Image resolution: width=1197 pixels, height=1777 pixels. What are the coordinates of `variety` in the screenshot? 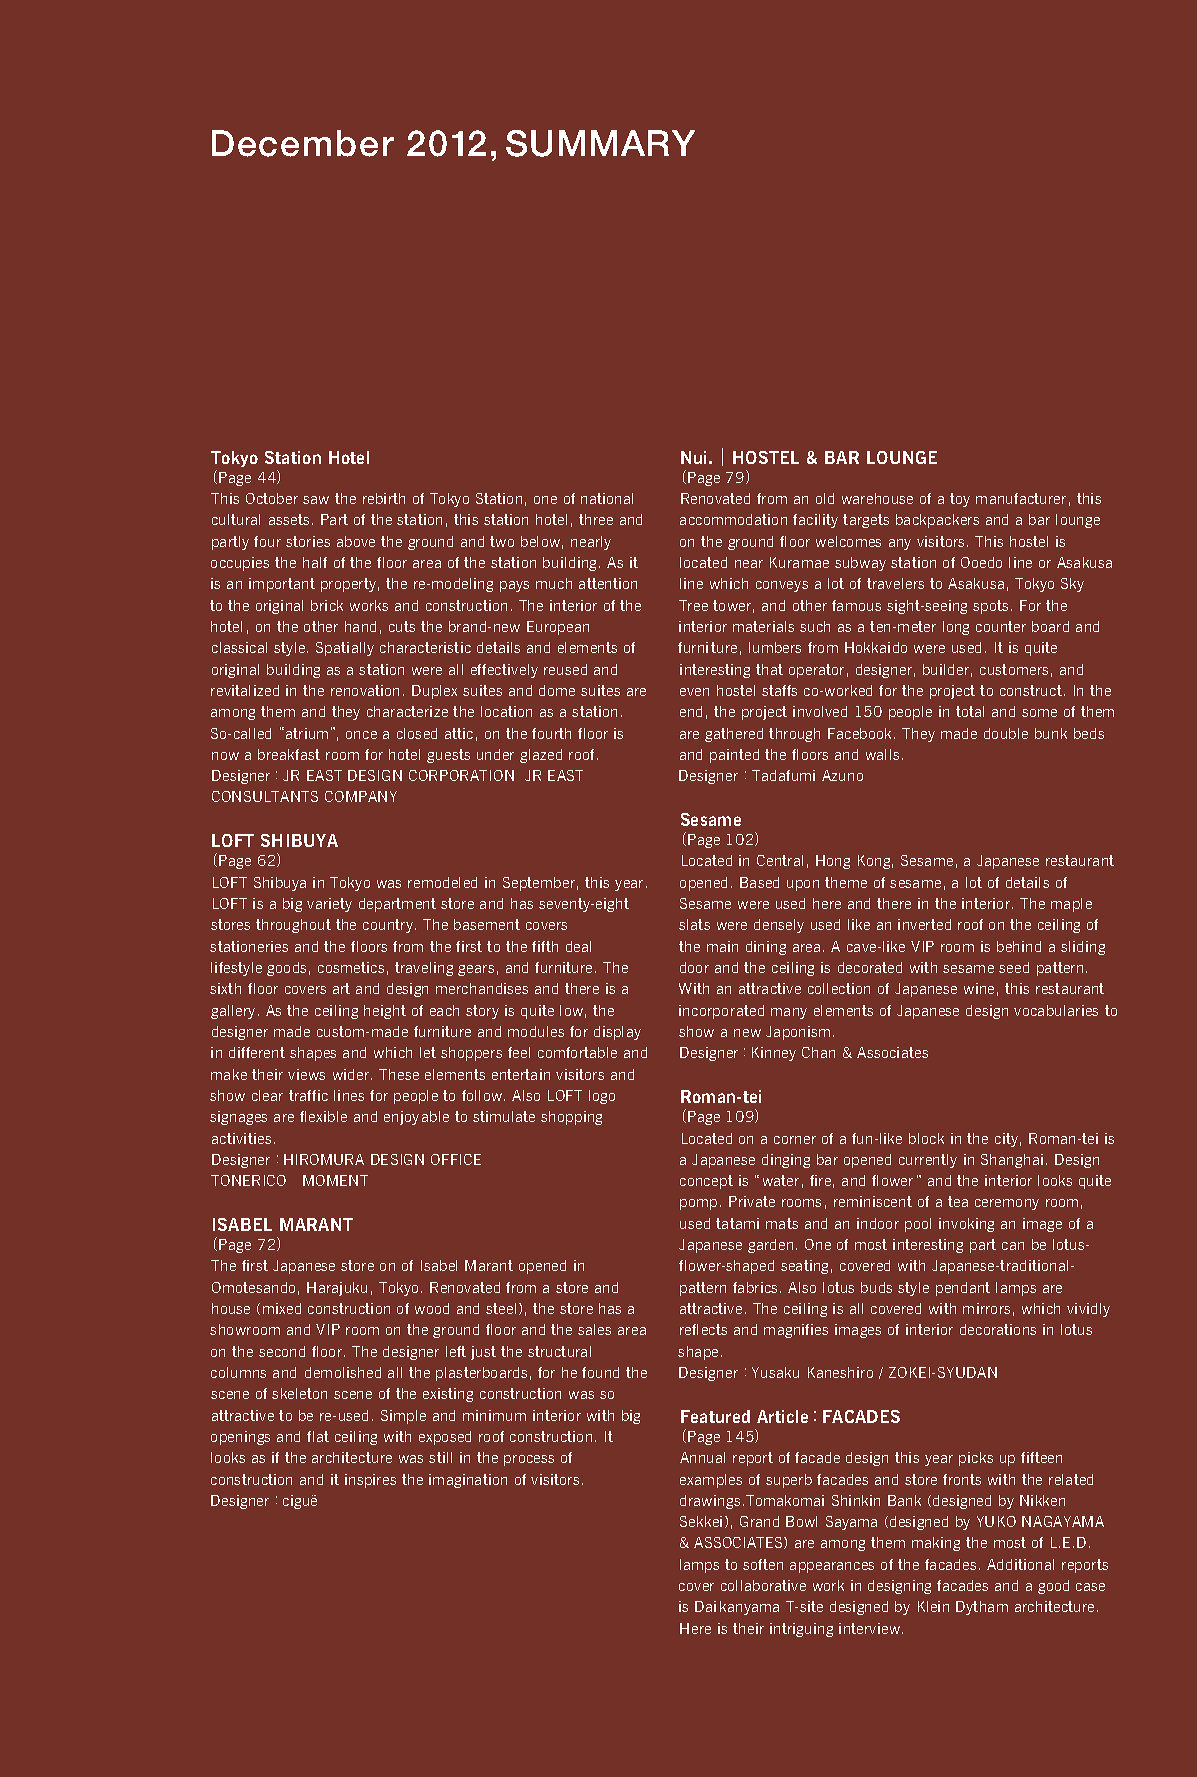 It's located at (329, 905).
